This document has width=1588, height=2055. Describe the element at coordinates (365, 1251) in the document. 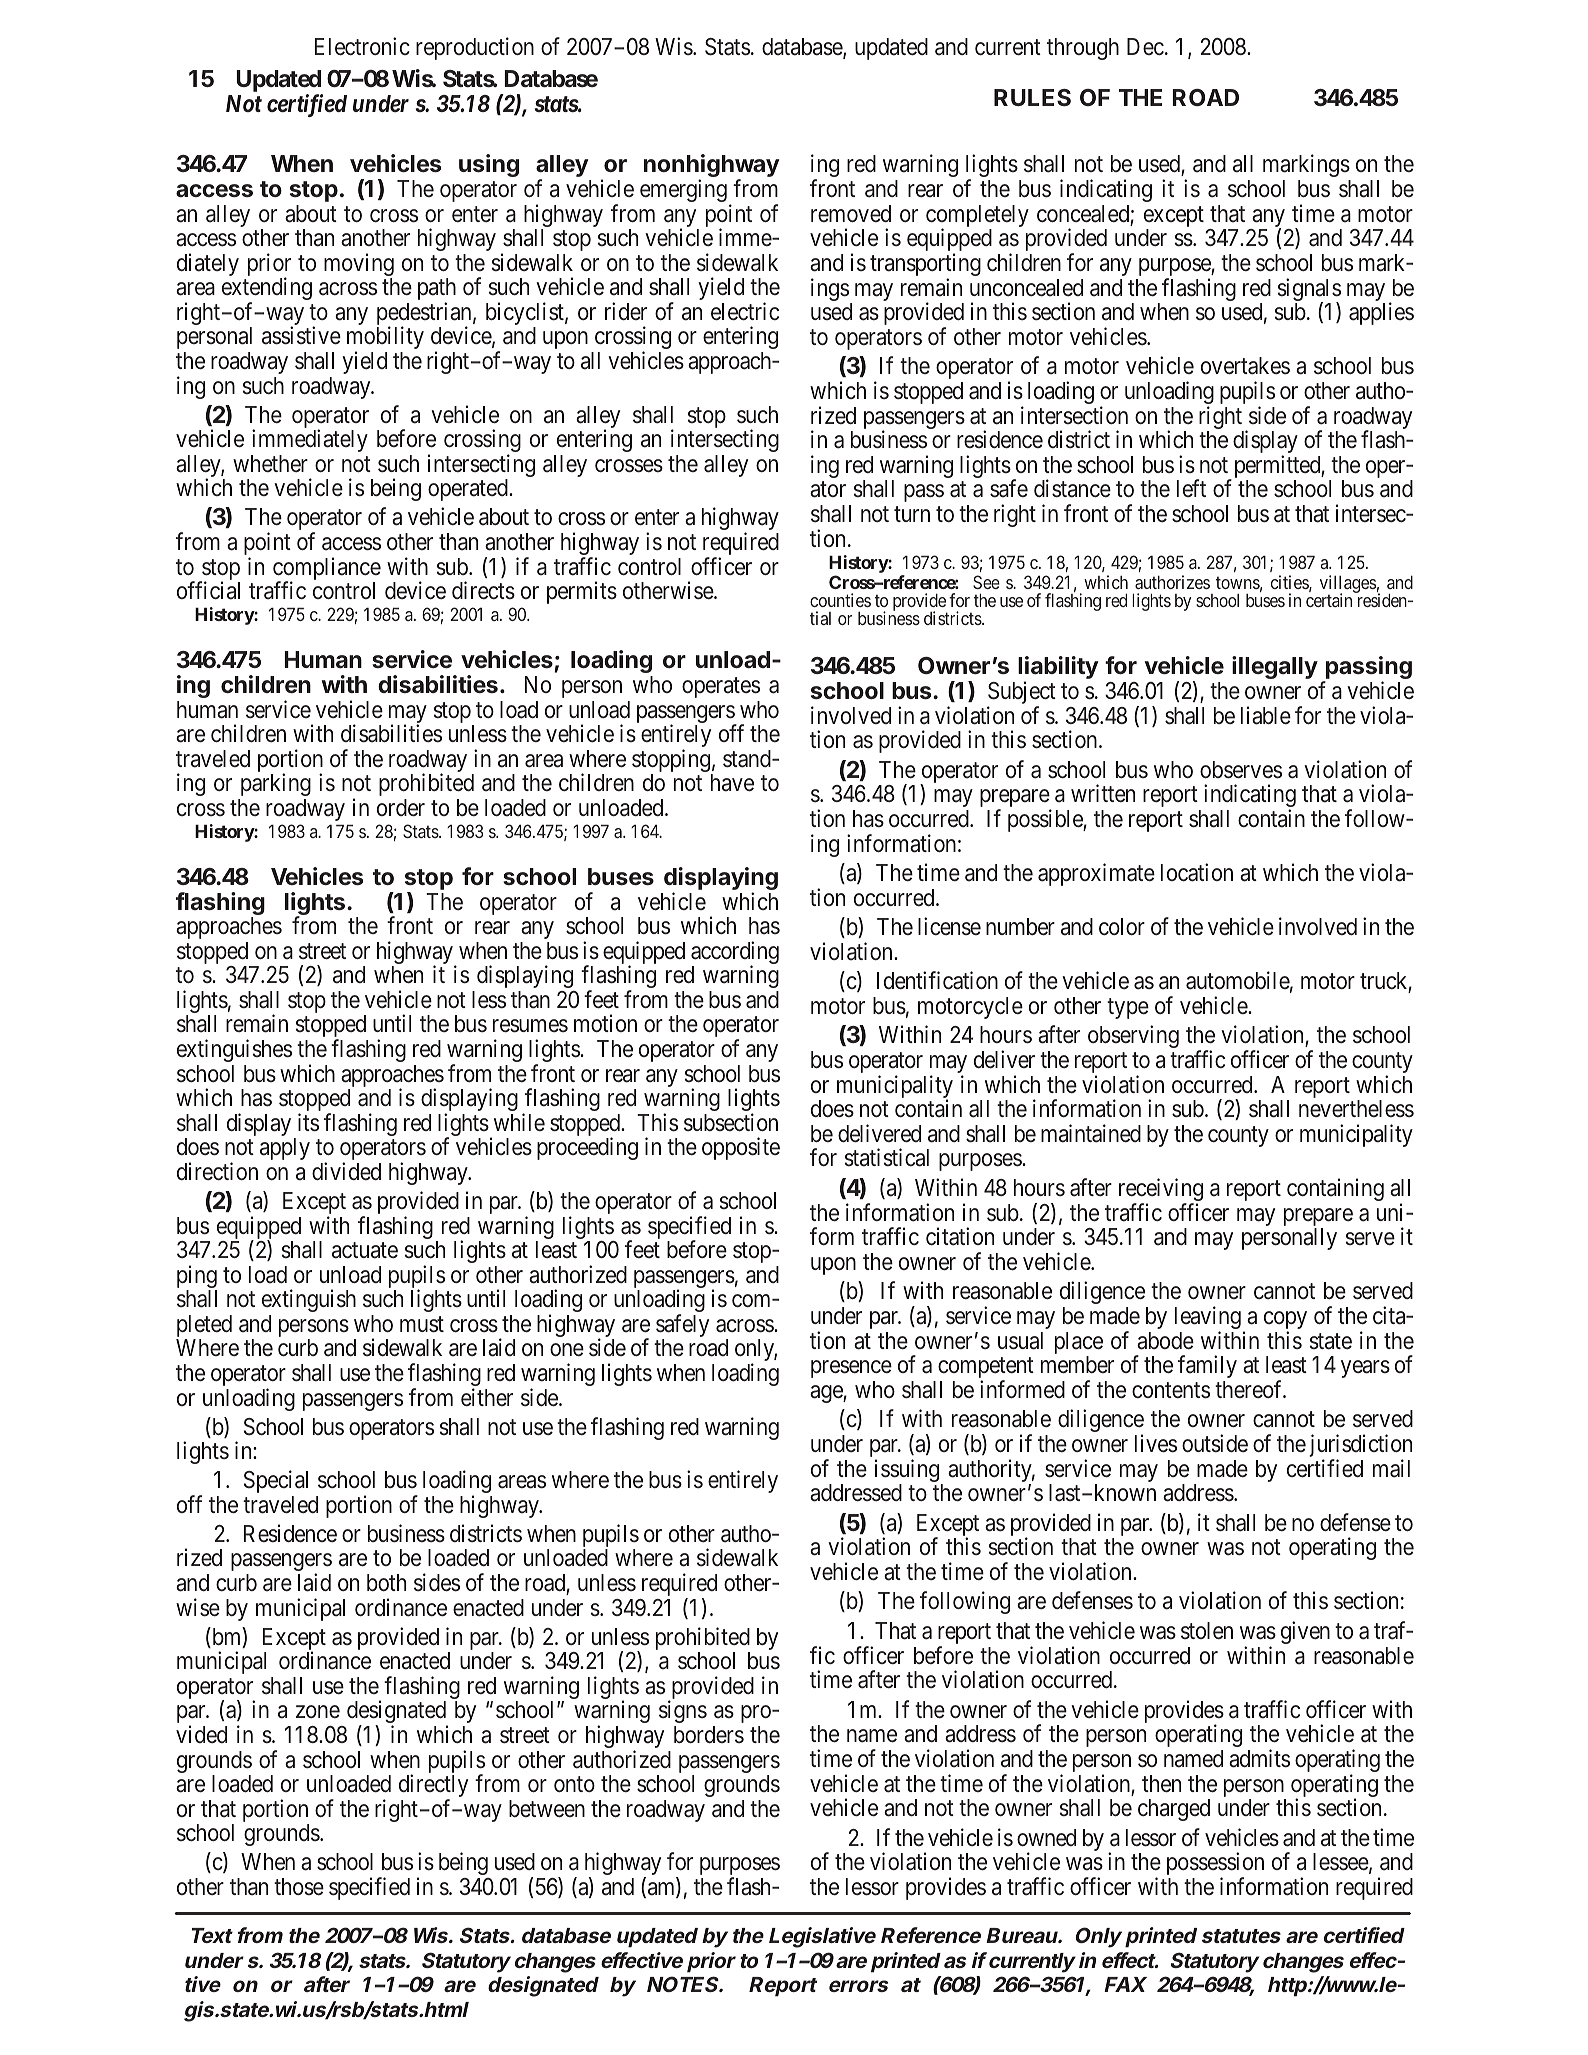

I see `actuate` at that location.
